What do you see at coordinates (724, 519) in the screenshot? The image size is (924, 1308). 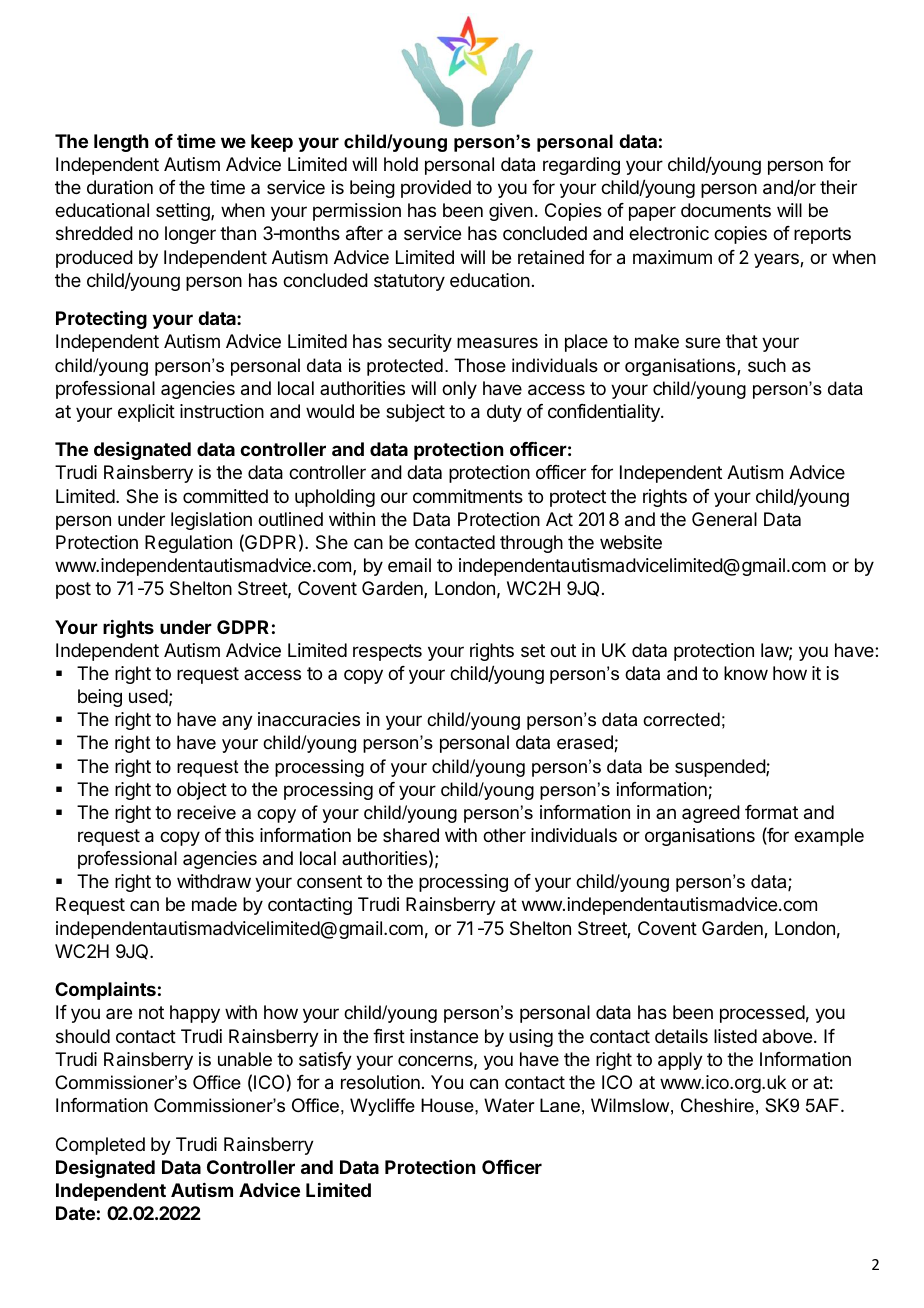 I see `General` at bounding box center [724, 519].
